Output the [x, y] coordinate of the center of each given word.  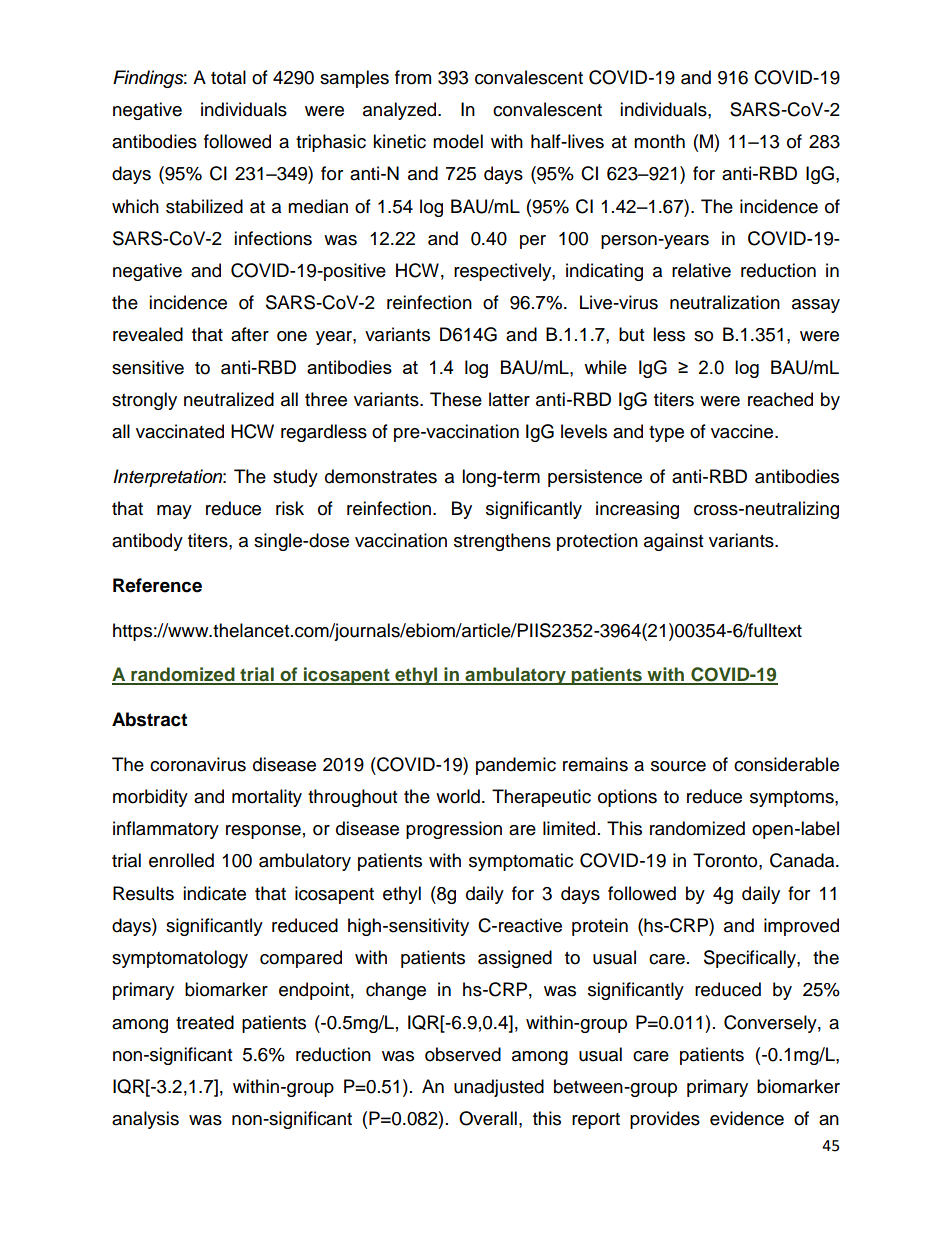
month [659, 141]
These [456, 399]
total [228, 77]
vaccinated [180, 431]
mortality [267, 798]
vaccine [743, 431]
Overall [488, 1118]
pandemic [516, 766]
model [458, 141]
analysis [145, 1120]
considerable [786, 764]
